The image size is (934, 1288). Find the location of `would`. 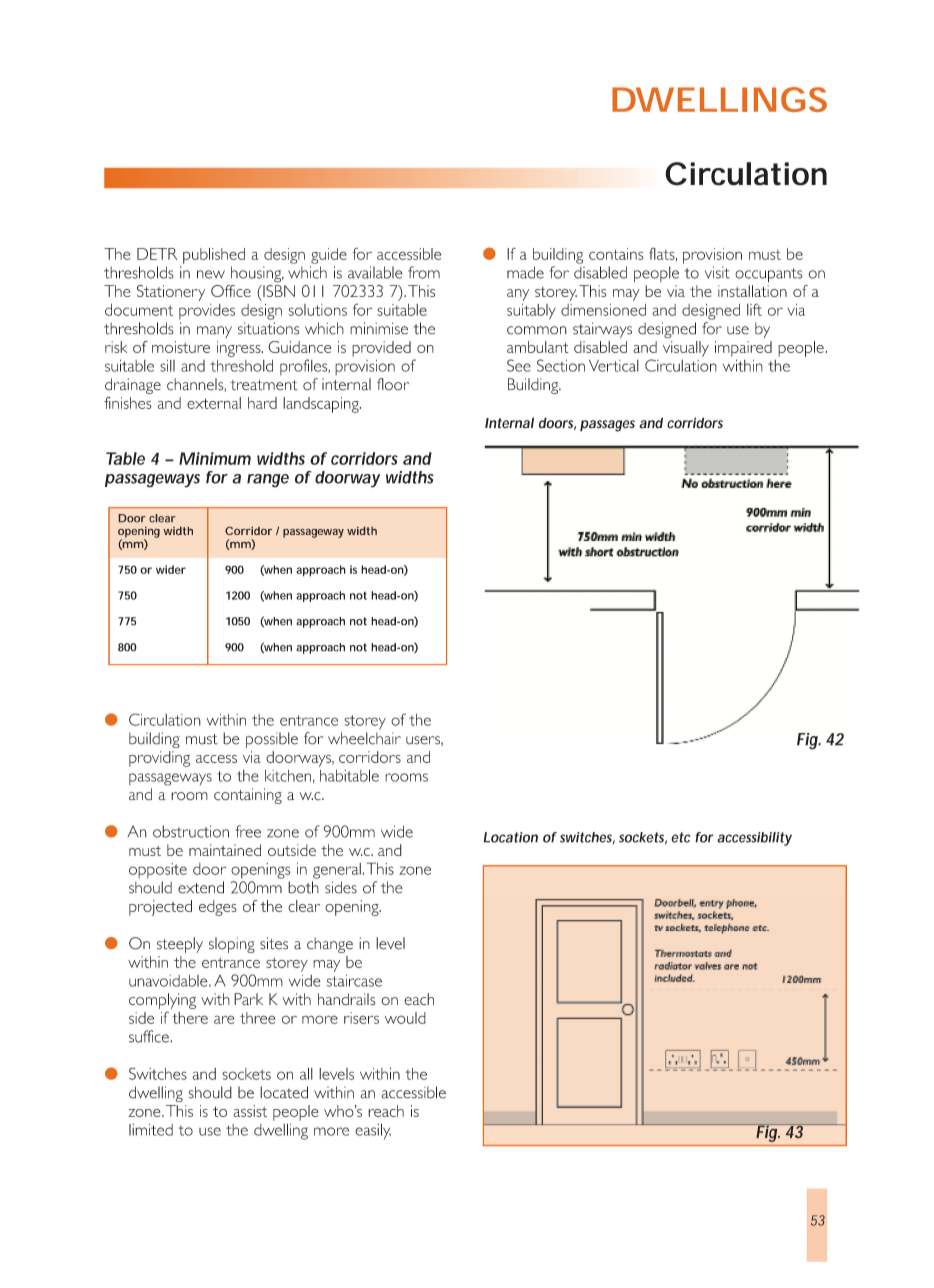

would is located at coordinates (405, 1018).
